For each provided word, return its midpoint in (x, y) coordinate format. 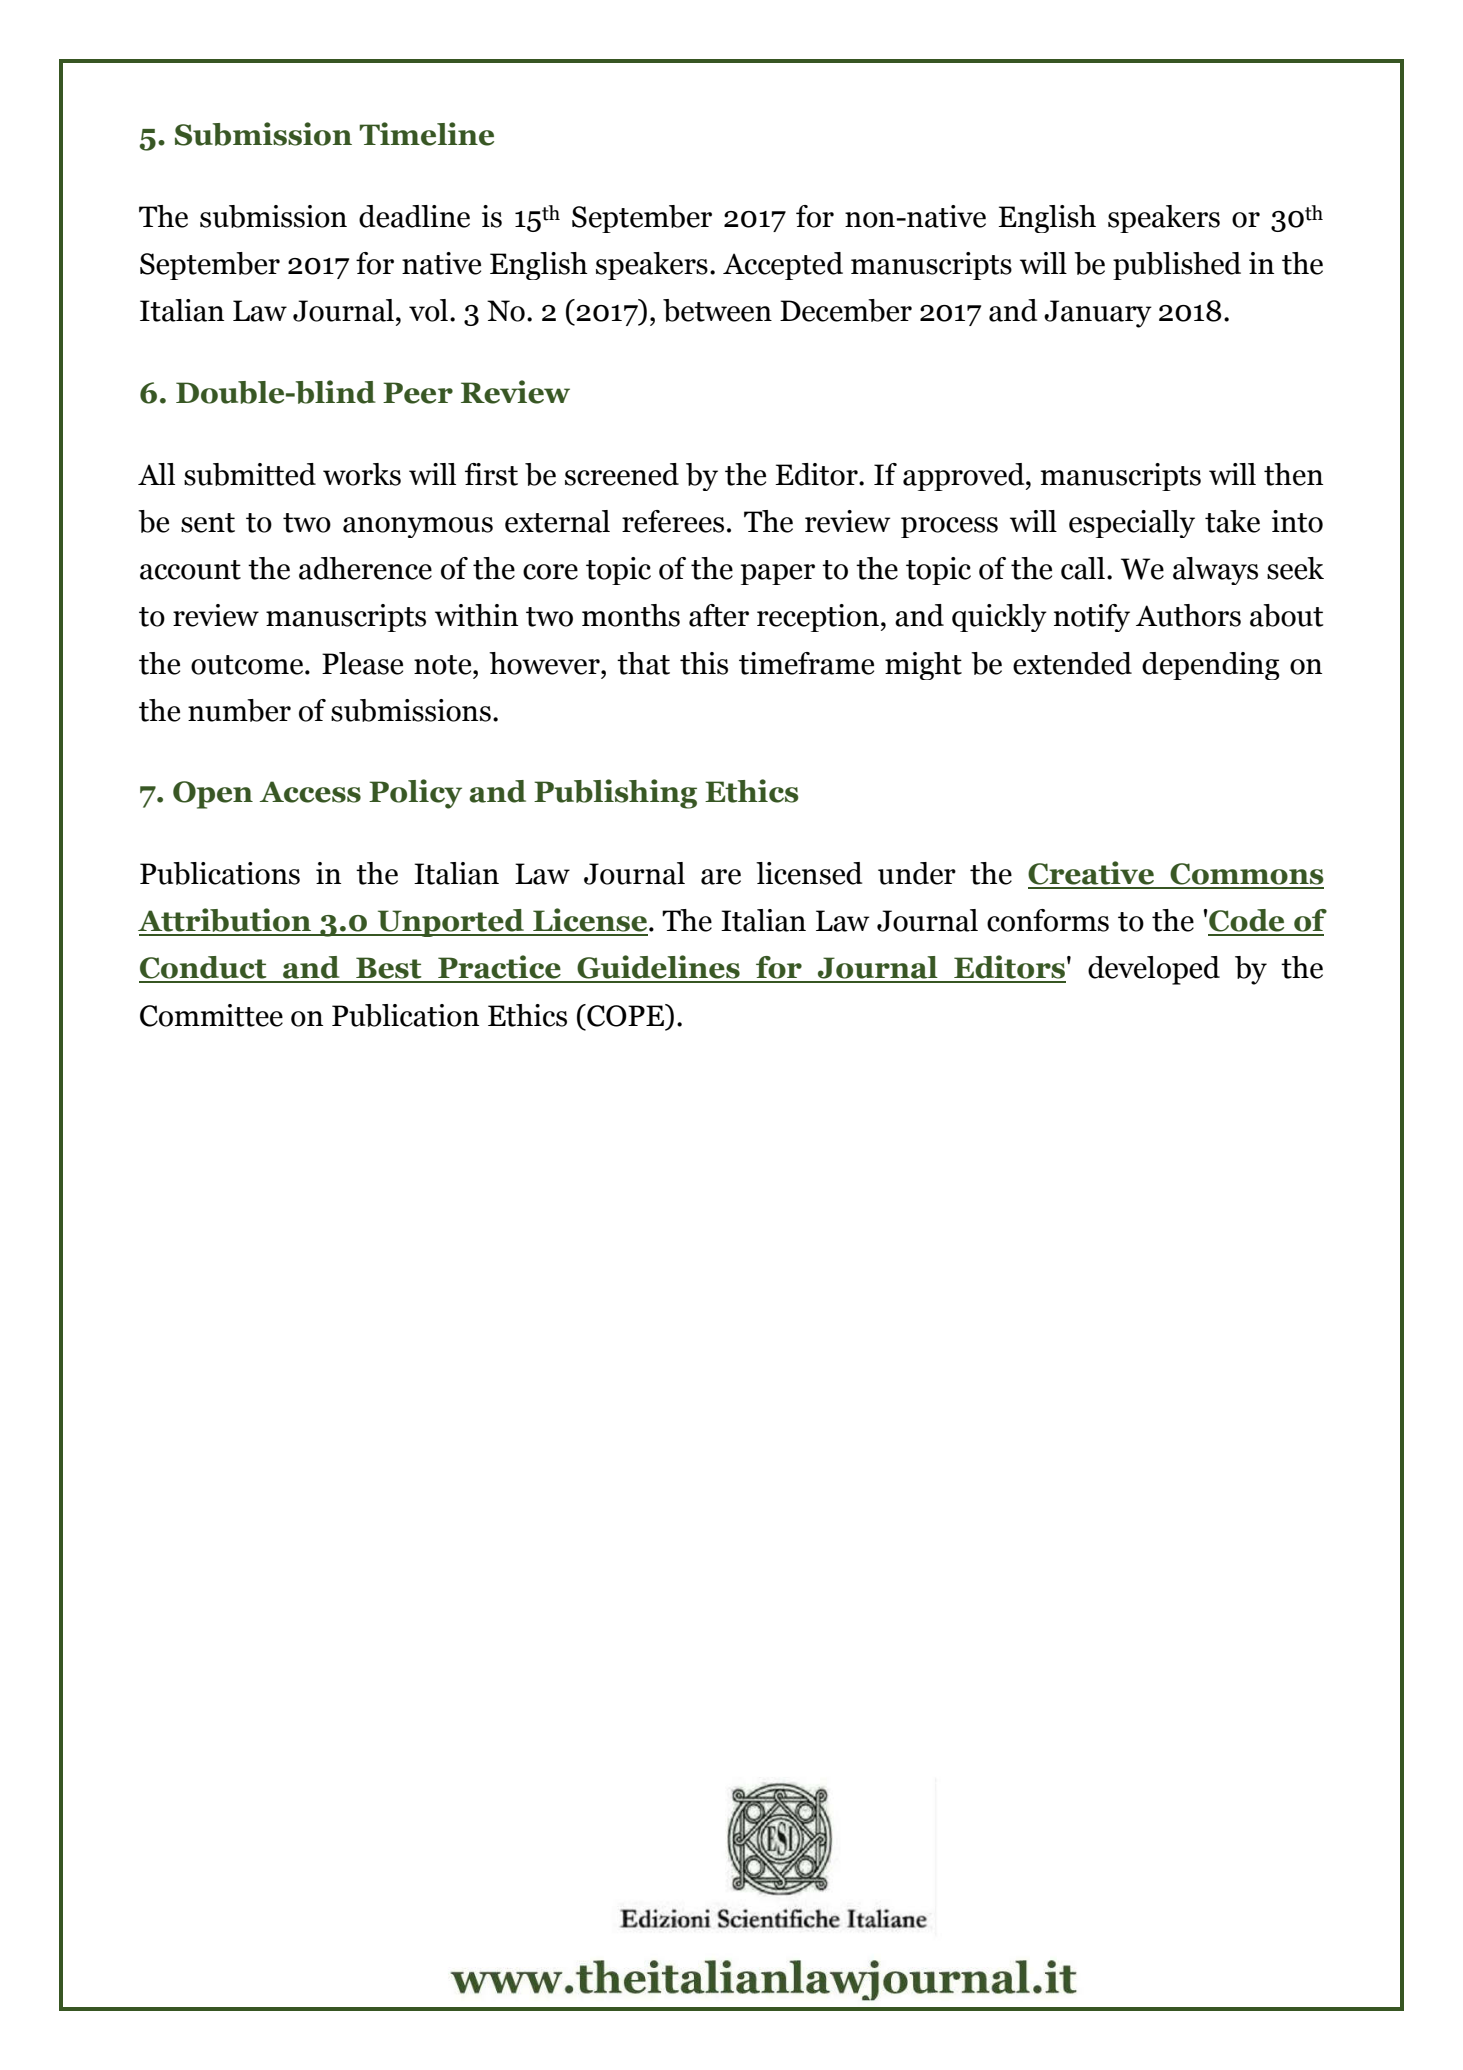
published (1177, 266)
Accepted (783, 266)
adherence (365, 568)
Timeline (426, 134)
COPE (625, 1015)
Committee (211, 1015)
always (1215, 571)
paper (777, 574)
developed (1154, 970)
